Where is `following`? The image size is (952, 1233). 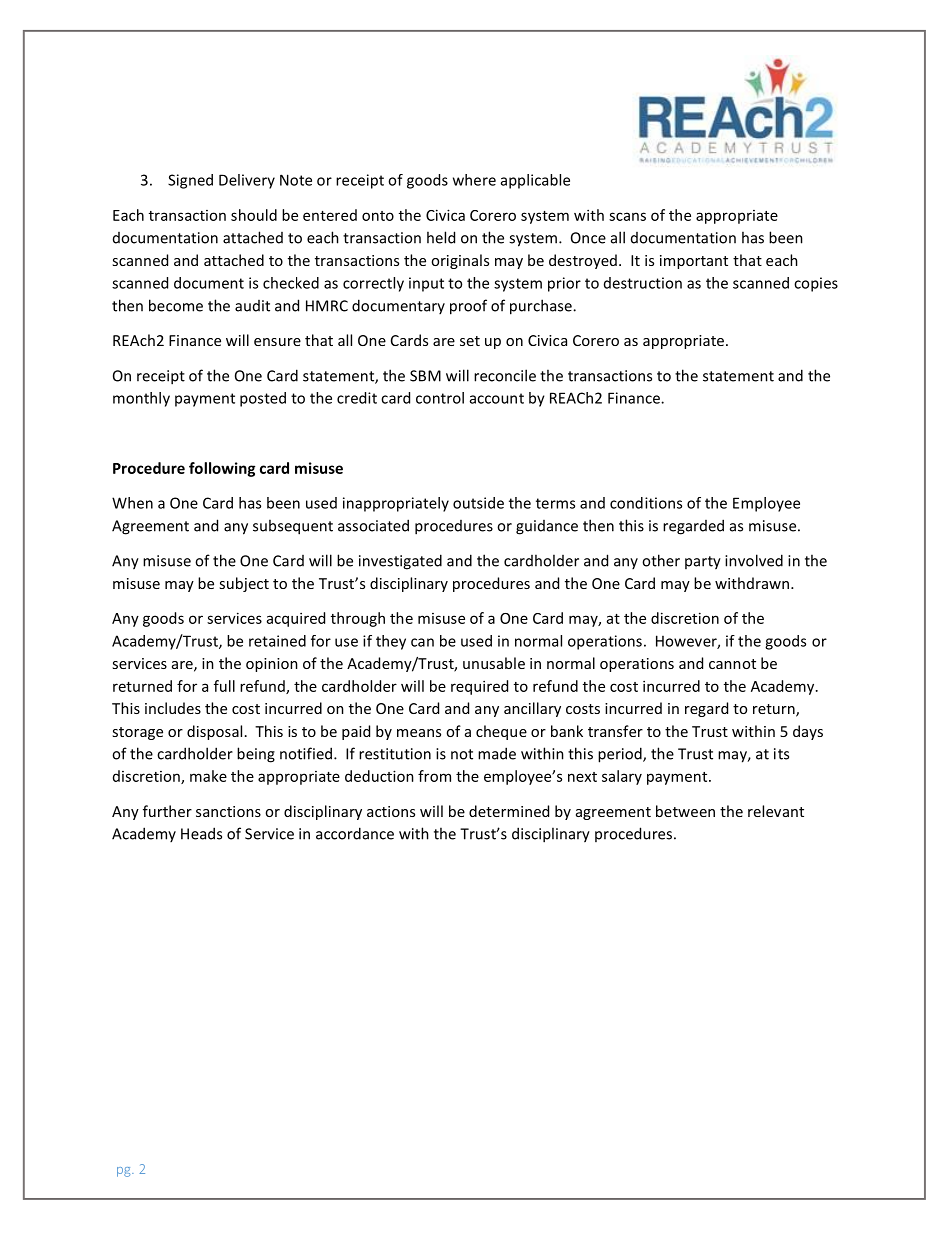
following is located at coordinates (222, 469).
